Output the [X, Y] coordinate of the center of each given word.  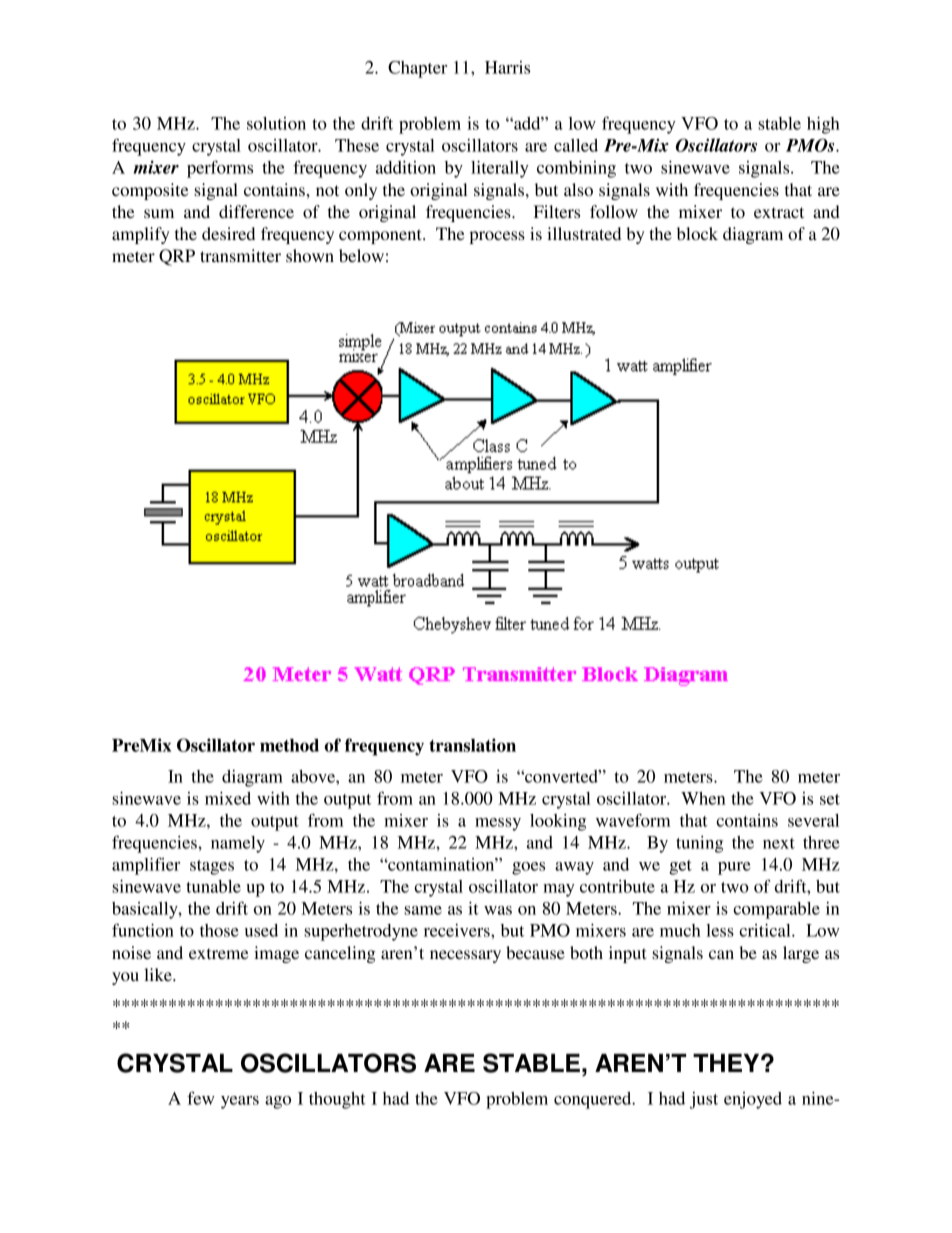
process [497, 237]
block [697, 233]
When [703, 798]
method [289, 745]
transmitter [240, 255]
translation [472, 745]
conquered [594, 1100]
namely [238, 844]
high [823, 125]
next [779, 843]
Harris [507, 67]
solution [276, 123]
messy [498, 824]
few [201, 1098]
